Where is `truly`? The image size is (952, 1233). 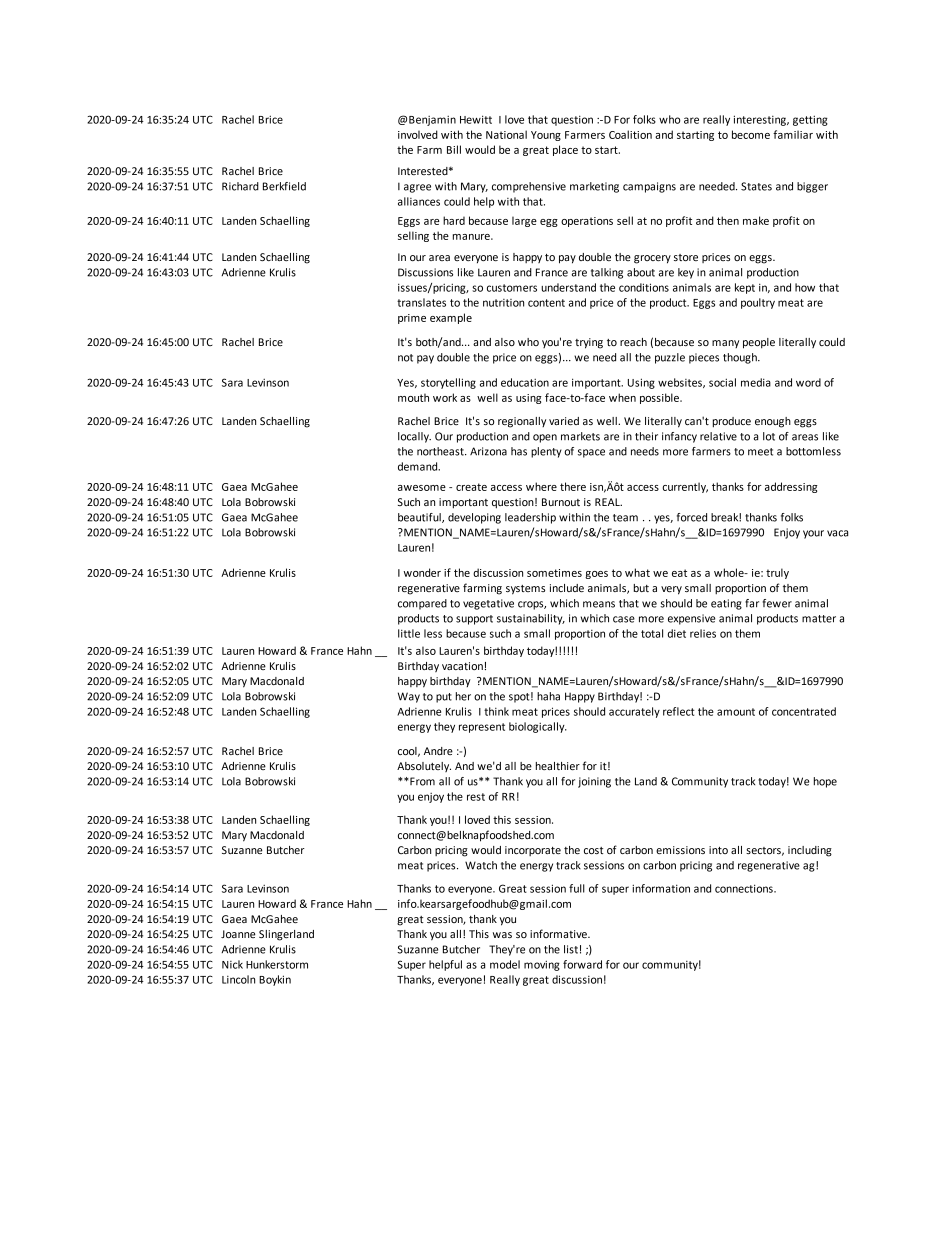
truly is located at coordinates (777, 573).
